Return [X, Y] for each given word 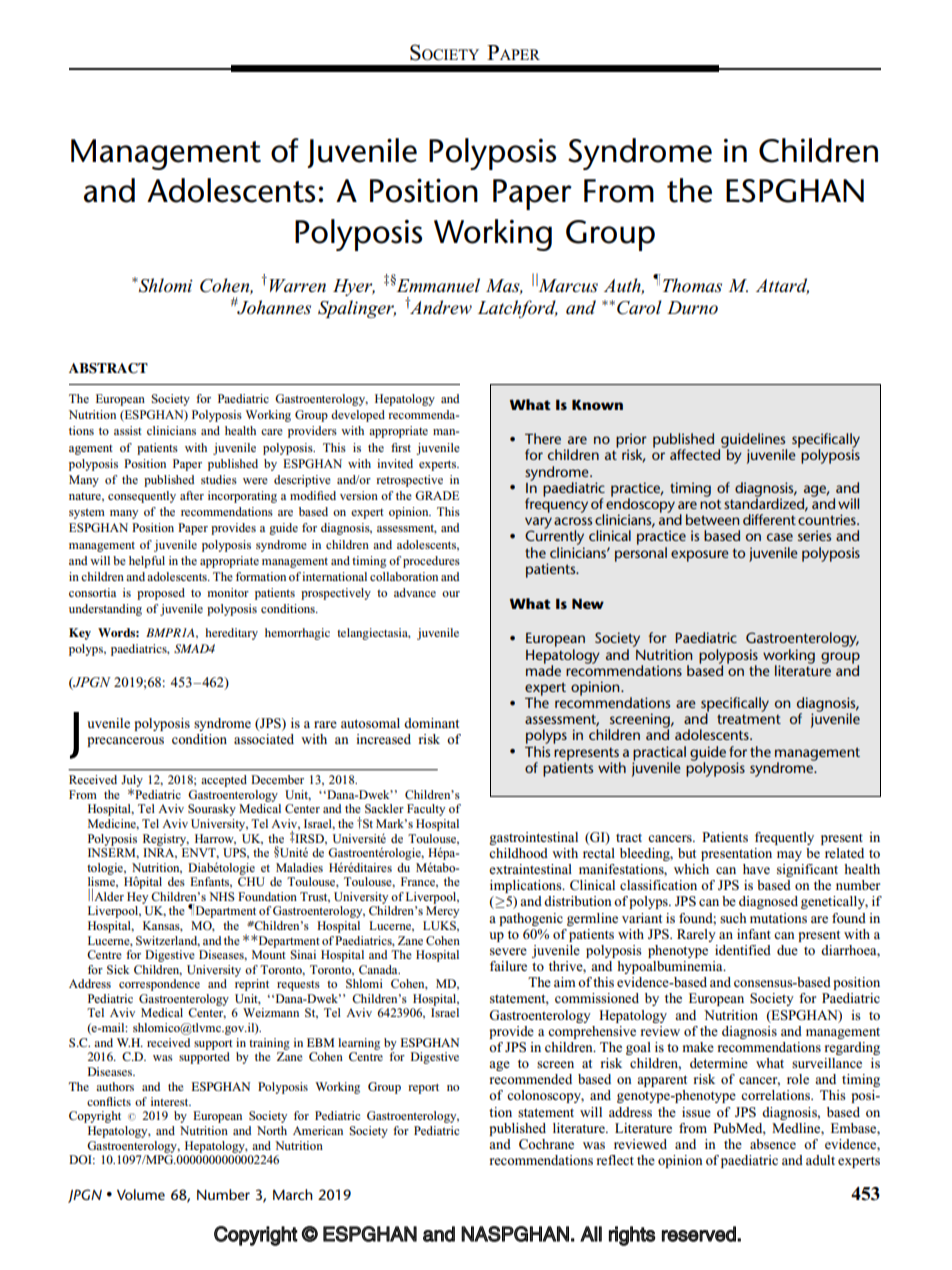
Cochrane [546, 1144]
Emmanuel [438, 285]
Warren [298, 286]
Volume [141, 1194]
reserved [700, 1234]
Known [597, 404]
